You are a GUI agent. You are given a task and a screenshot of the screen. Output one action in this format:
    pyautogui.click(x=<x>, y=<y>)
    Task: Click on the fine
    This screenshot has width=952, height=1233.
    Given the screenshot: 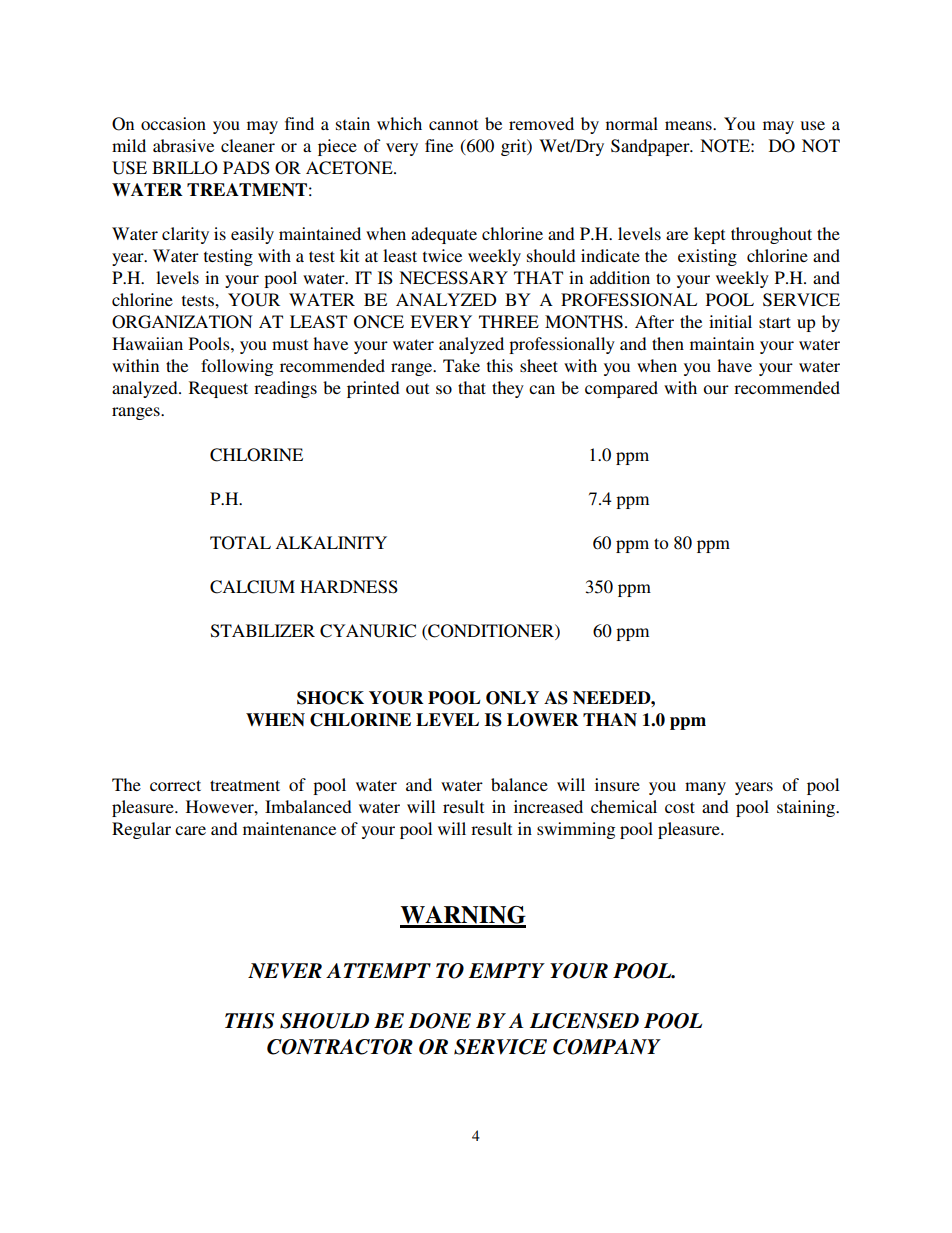 What is the action you would take?
    pyautogui.click(x=439, y=145)
